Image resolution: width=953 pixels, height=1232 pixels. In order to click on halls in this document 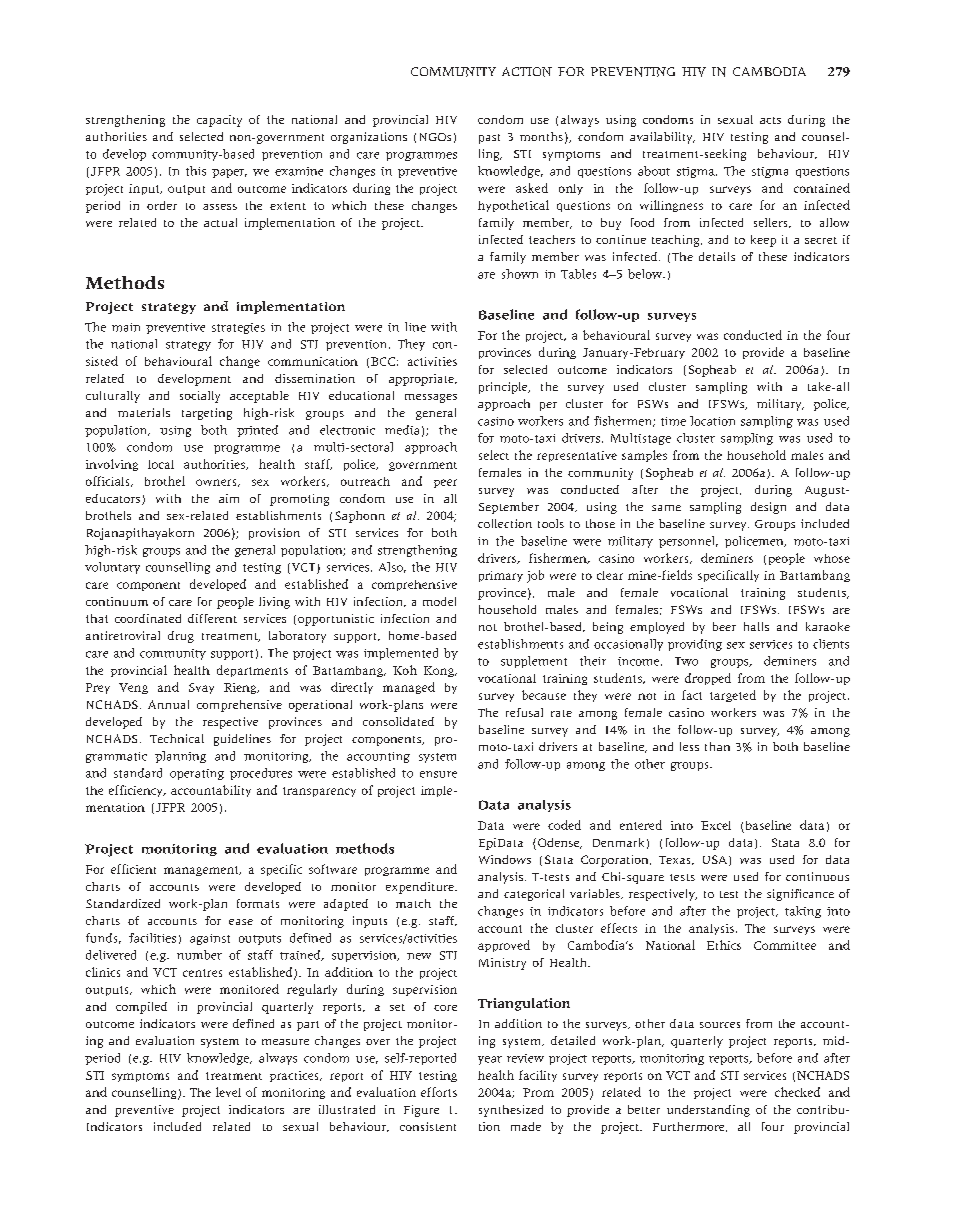, I will do `click(756, 626)`.
